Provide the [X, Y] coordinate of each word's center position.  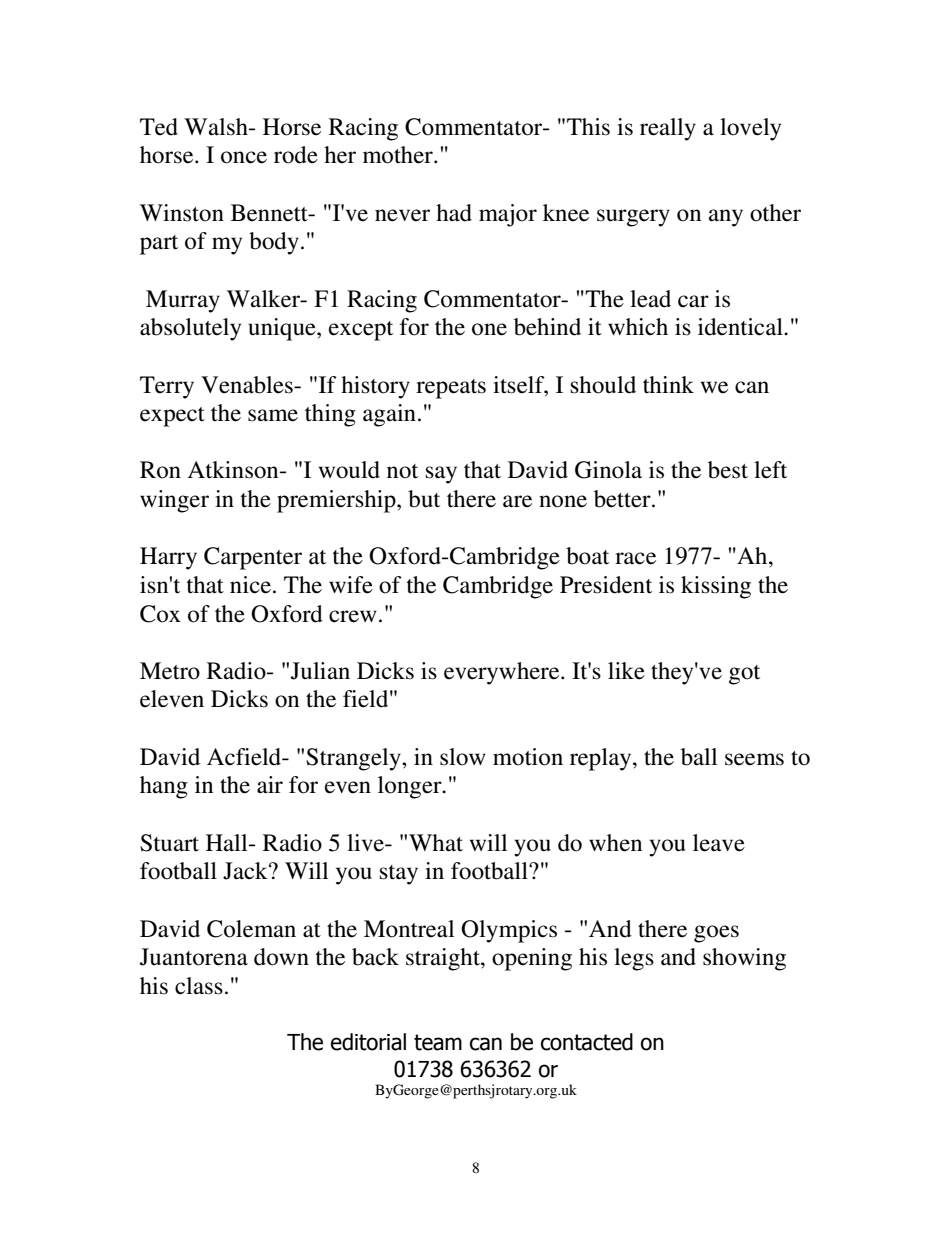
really [668, 129]
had [454, 213]
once [244, 157]
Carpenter [253, 558]
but [424, 499]
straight [444, 959]
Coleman [251, 929]
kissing [716, 587]
